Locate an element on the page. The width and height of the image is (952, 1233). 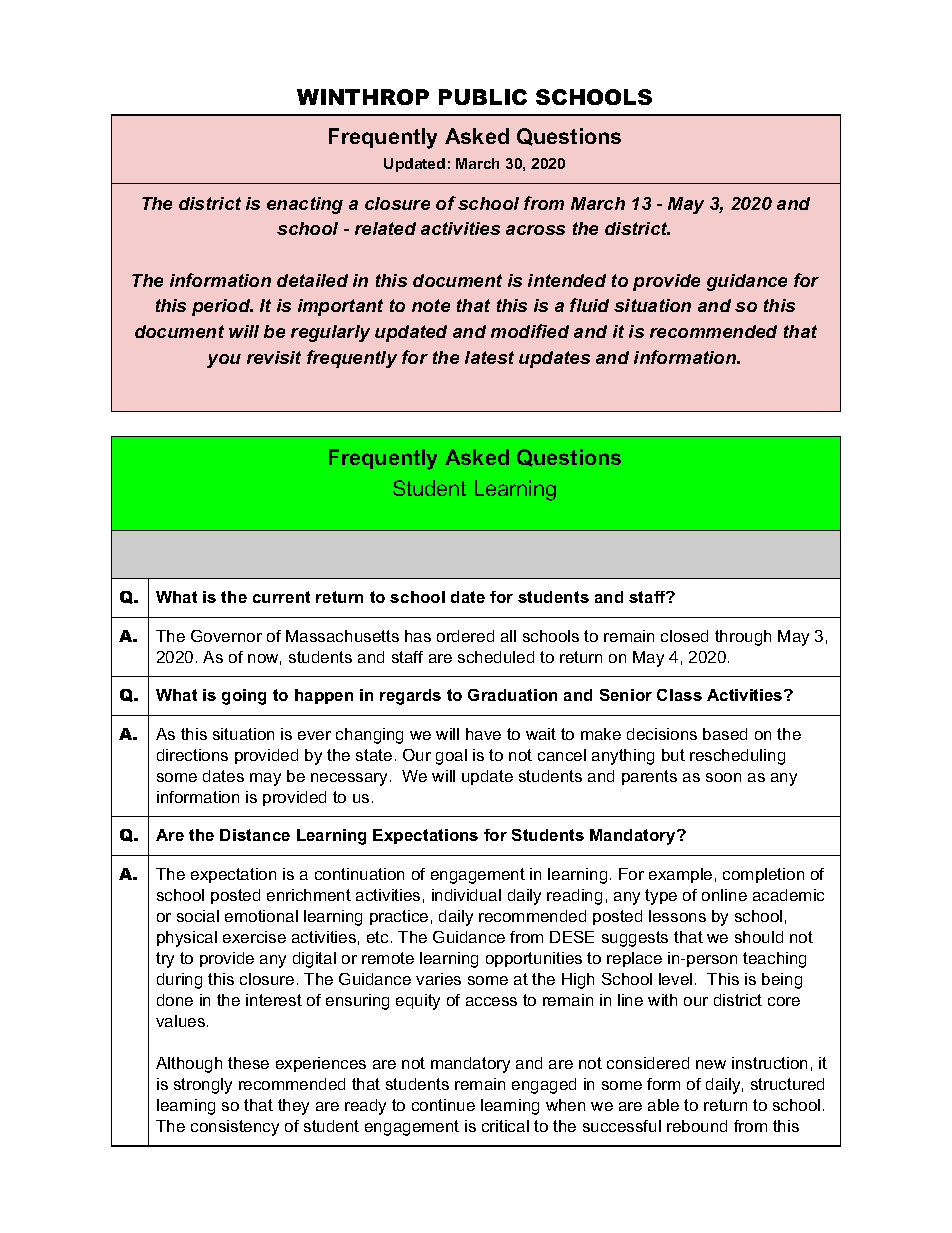
closed is located at coordinates (684, 636).
